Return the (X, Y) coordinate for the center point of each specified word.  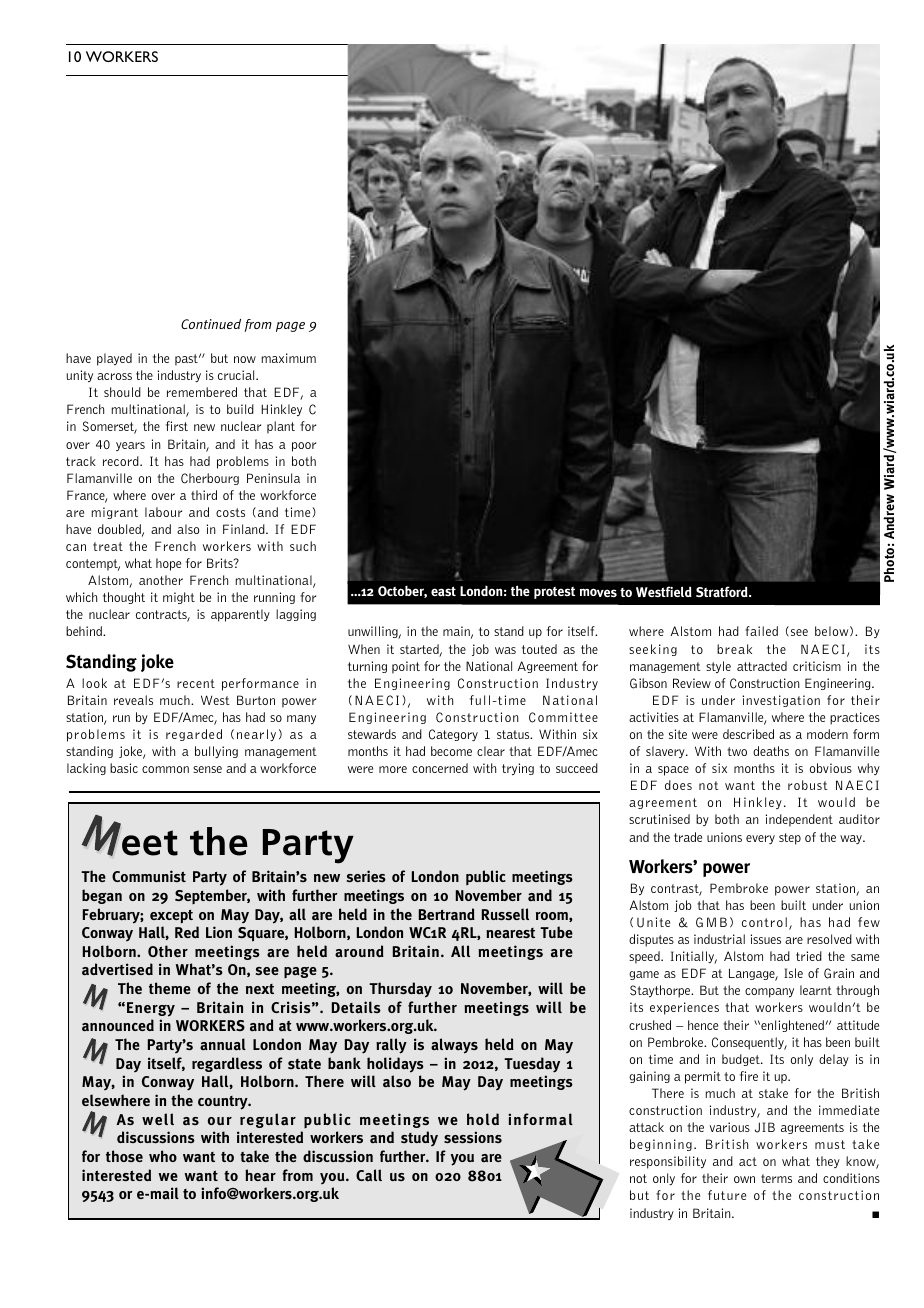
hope (168, 564)
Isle (793, 973)
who (163, 1156)
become (451, 751)
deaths (771, 751)
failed (761, 631)
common (165, 769)
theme (170, 988)
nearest (510, 933)
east (443, 592)
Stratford (723, 592)
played (114, 359)
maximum (289, 358)
